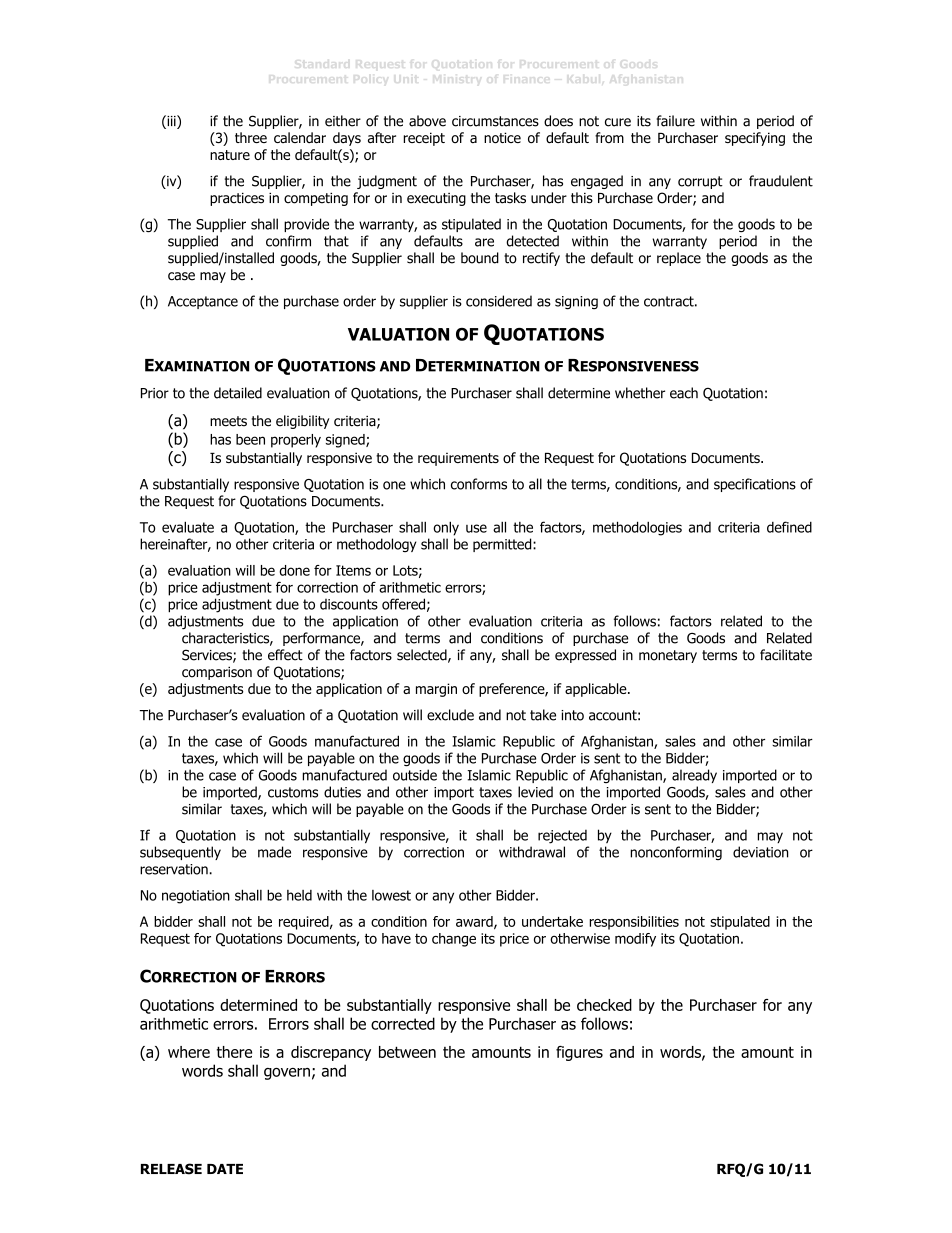  Describe the element at coordinates (238, 393) in the document. I see `detailed` at that location.
